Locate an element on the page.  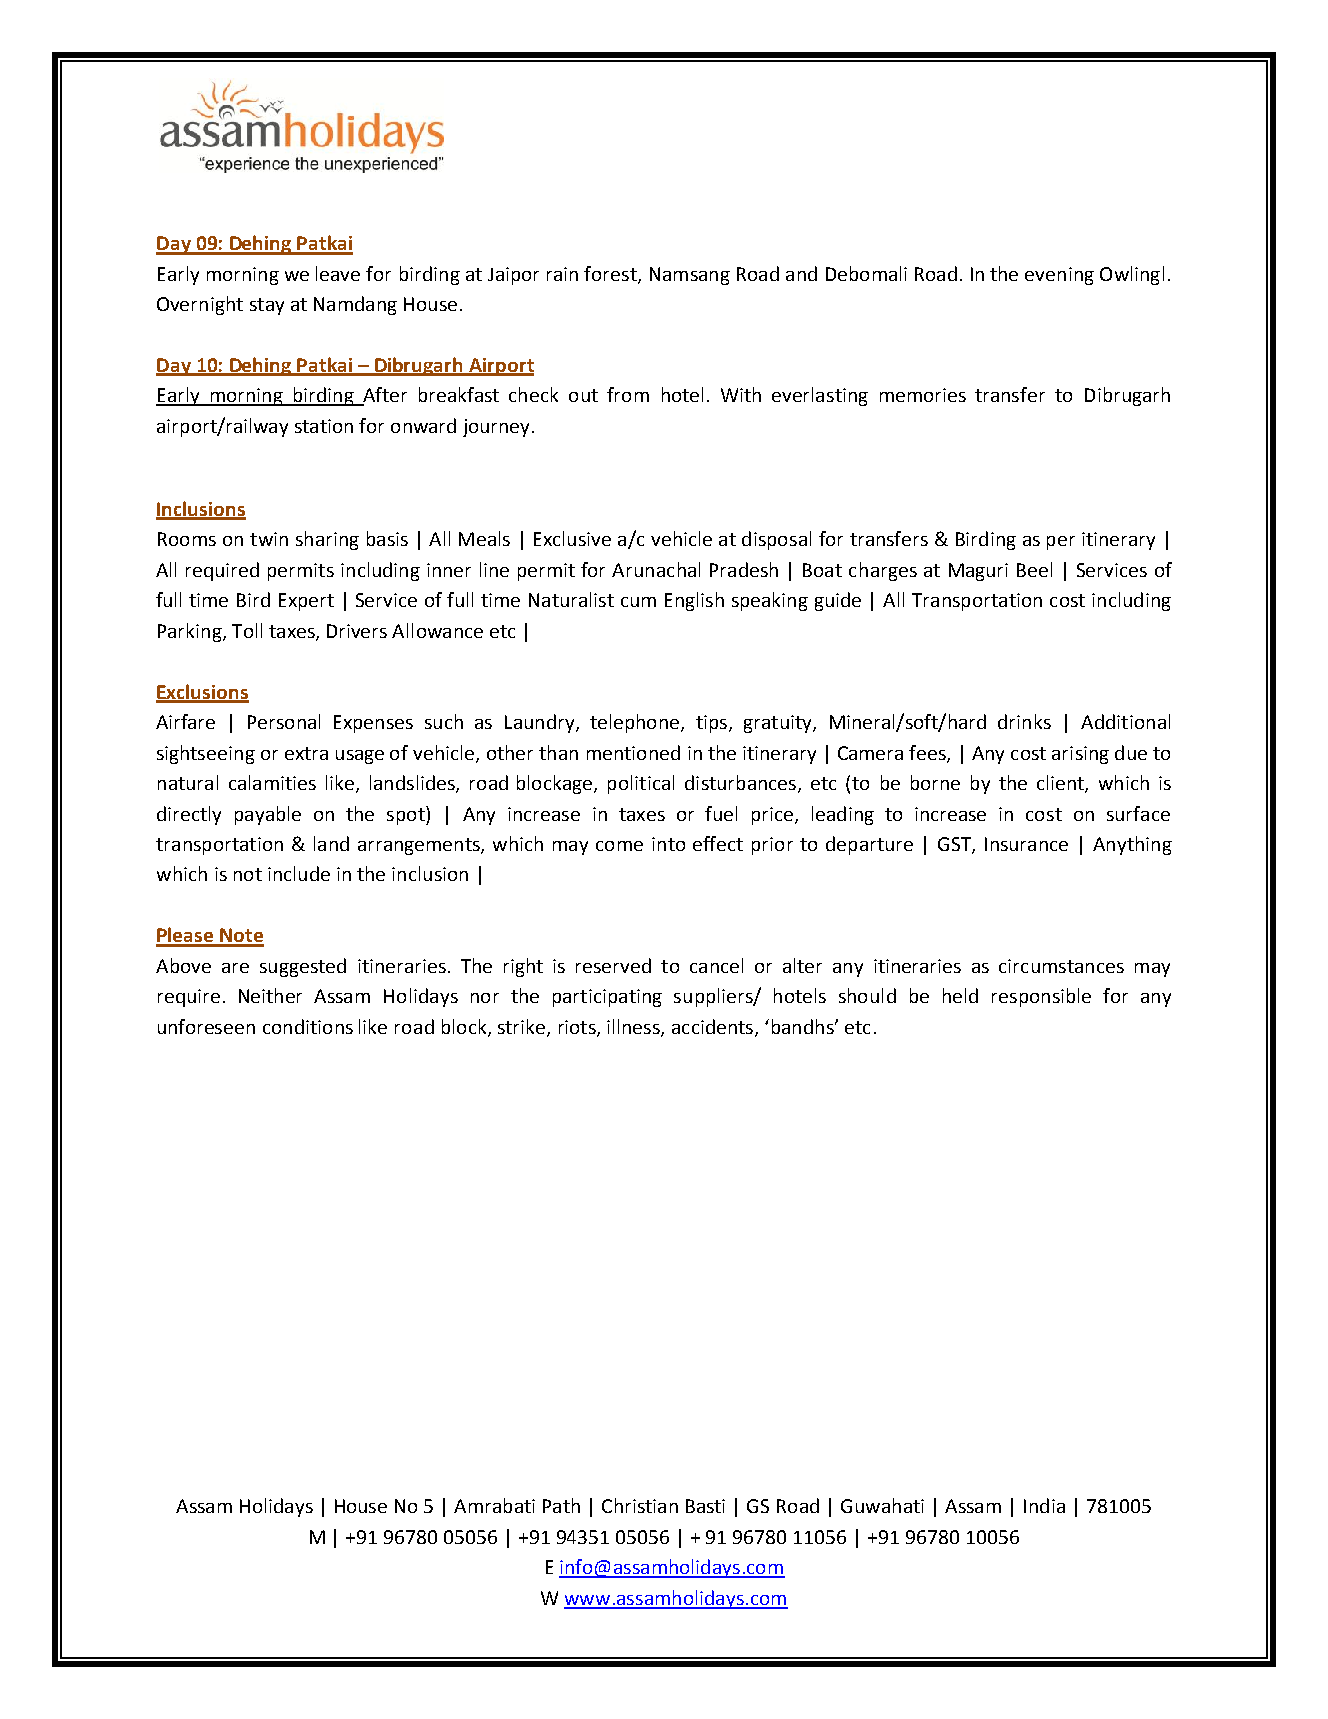
telephone is located at coordinates (636, 723).
